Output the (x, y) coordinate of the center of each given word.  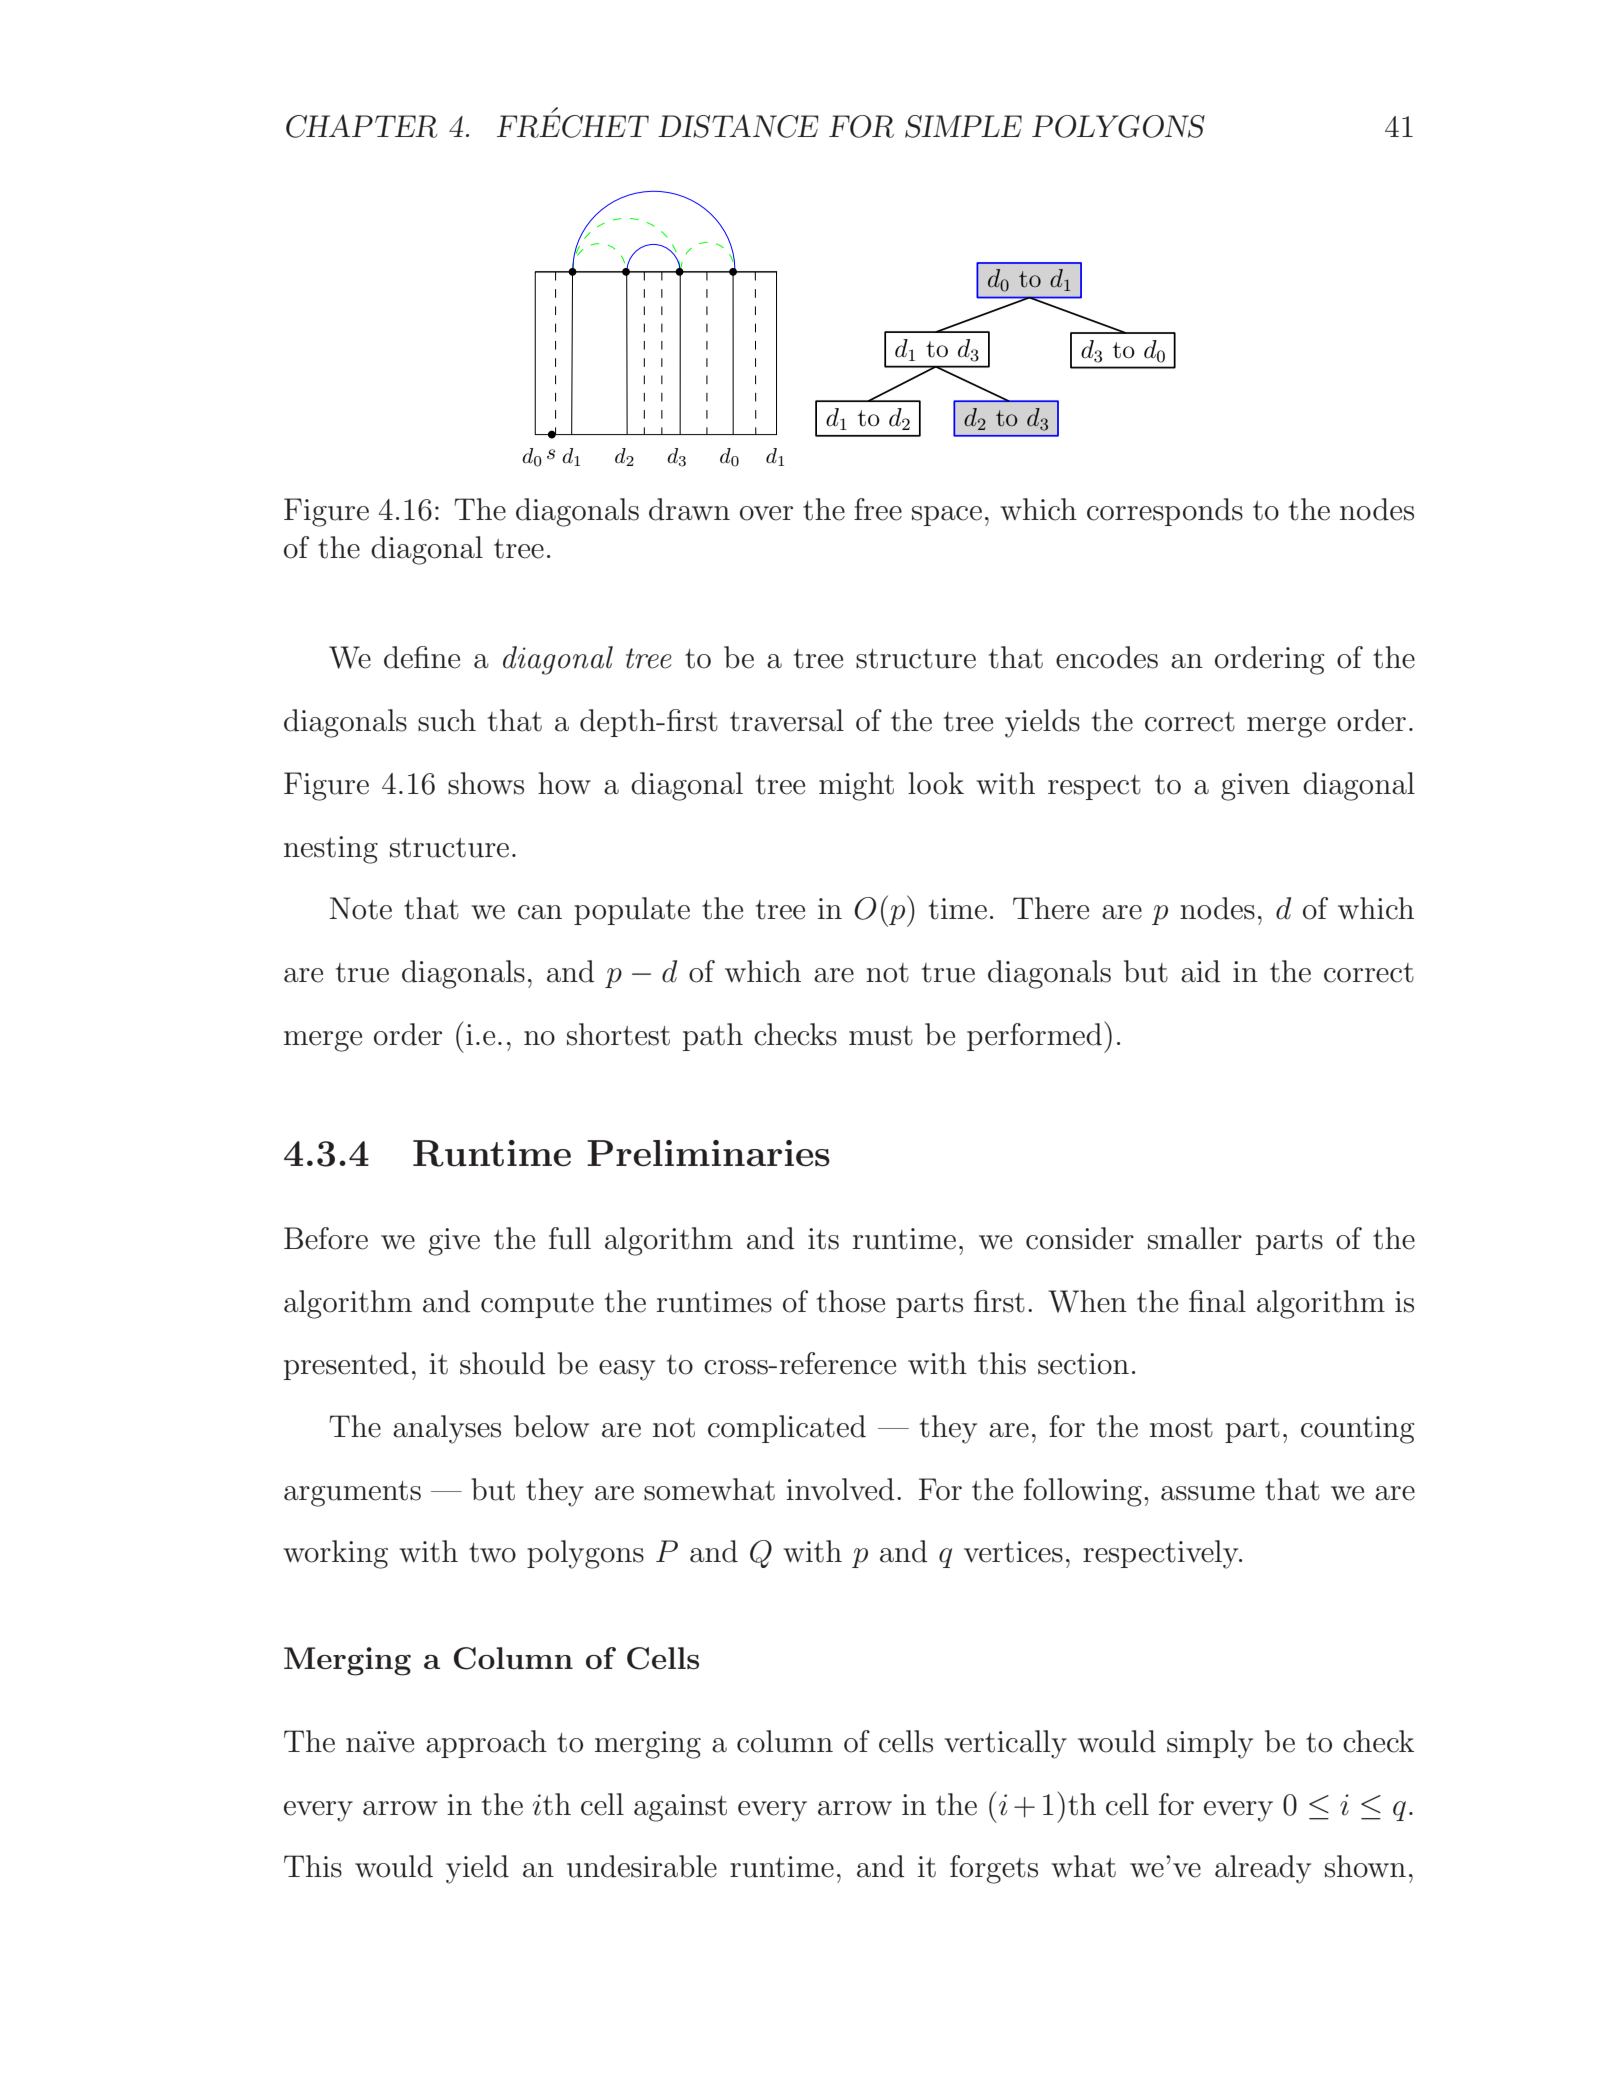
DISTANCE (738, 126)
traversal (787, 720)
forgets (994, 1869)
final (1217, 1301)
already (1263, 1869)
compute (537, 1305)
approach (486, 1744)
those (851, 1301)
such (447, 720)
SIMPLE (963, 126)
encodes (1107, 657)
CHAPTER (362, 126)
